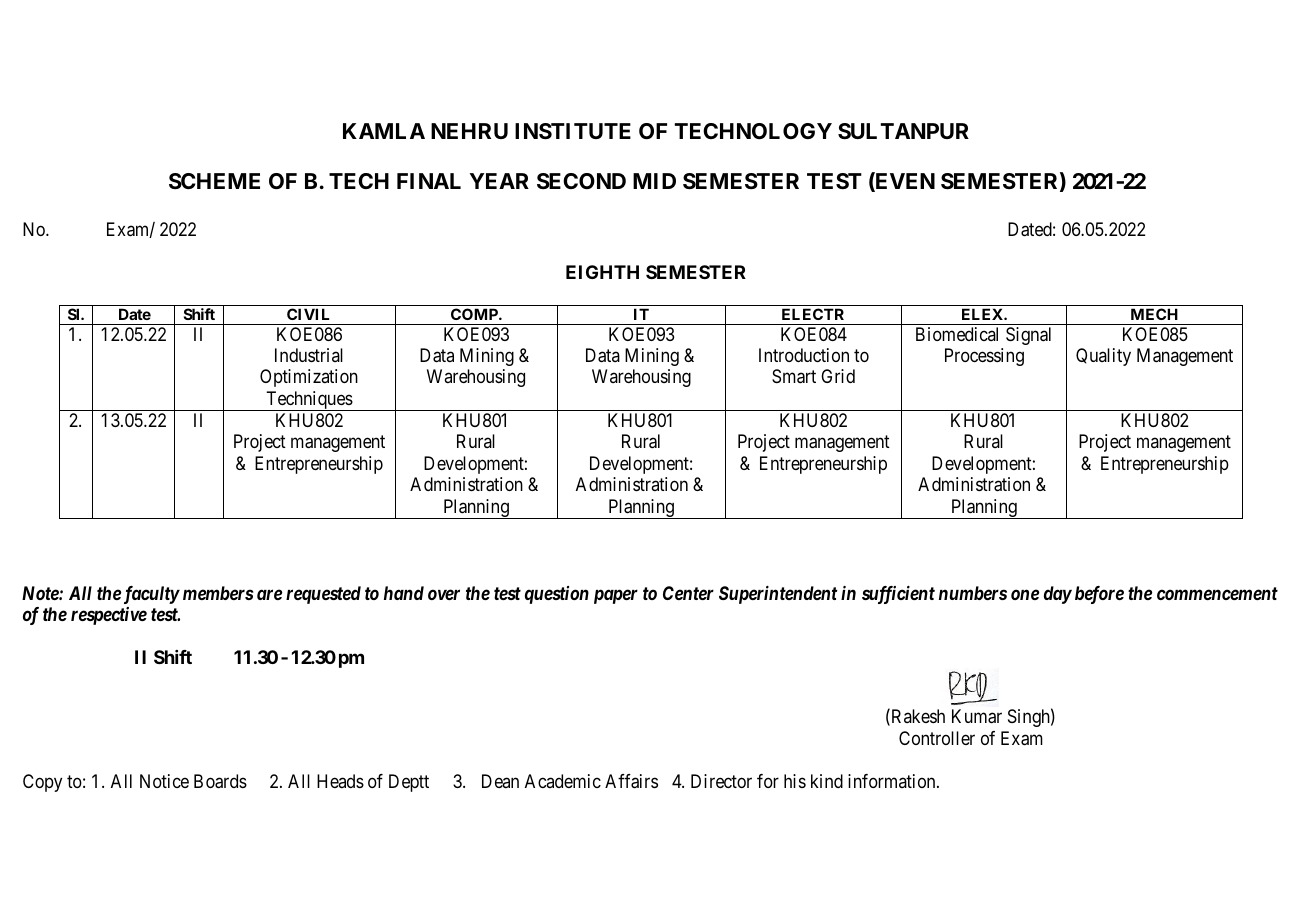 This screenshot has width=1308, height=924. Describe the element at coordinates (654, 181) in the screenshot. I see `MID` at that location.
